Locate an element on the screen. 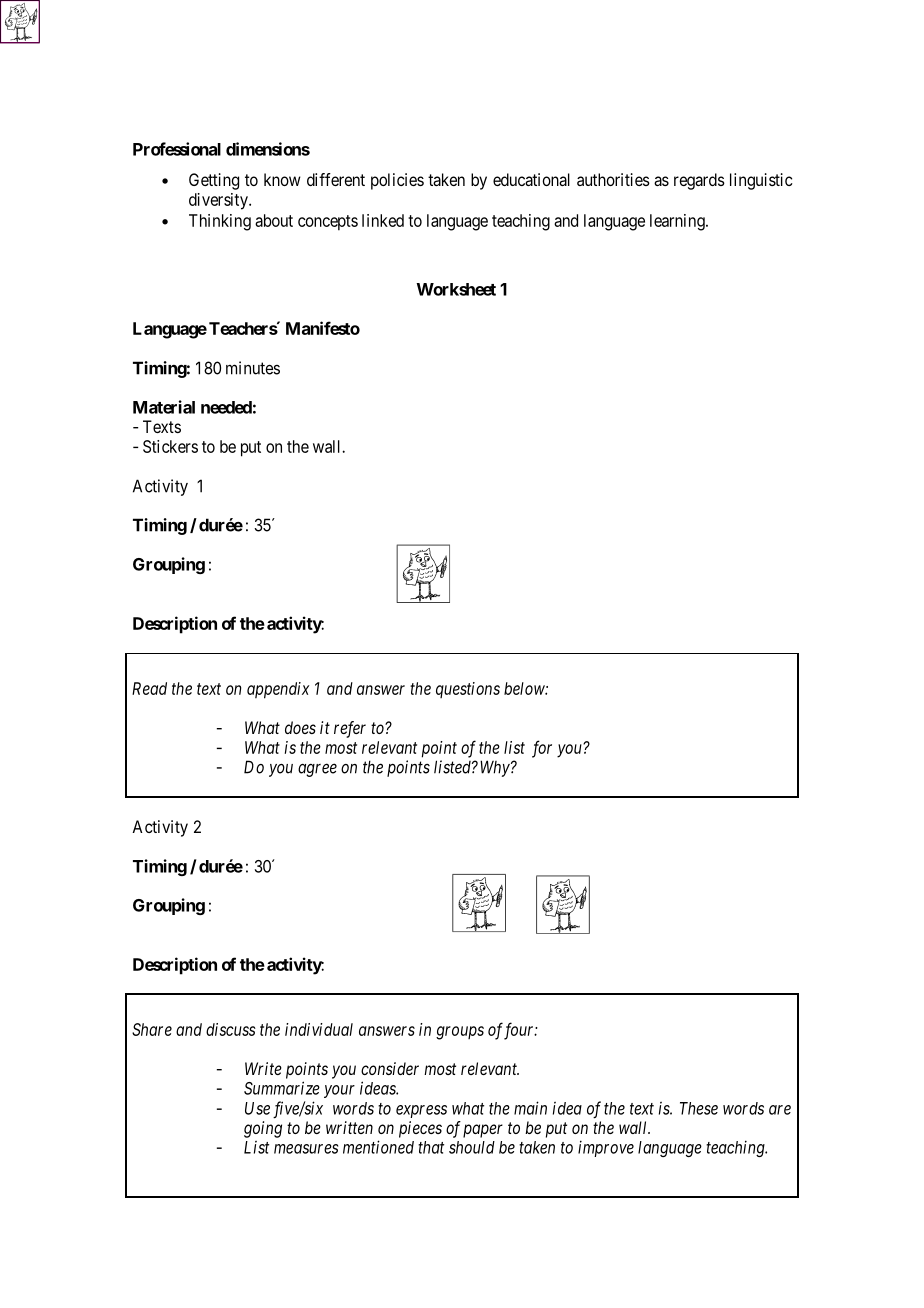 Image resolution: width=924 pixels, height=1308 pixels. Use is located at coordinates (257, 1108).
